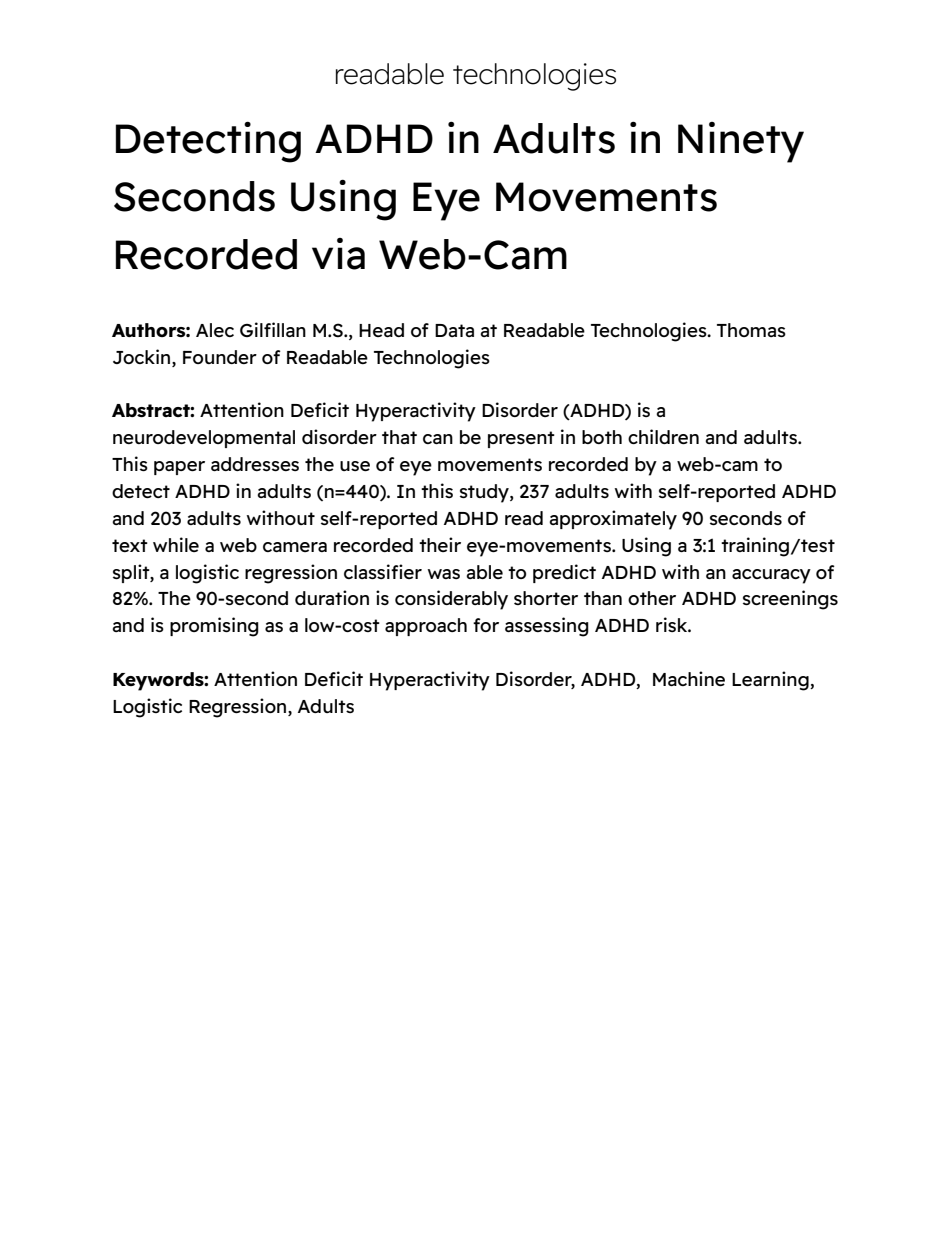 The image size is (952, 1233). Describe the element at coordinates (440, 544) in the image. I see `their` at that location.
